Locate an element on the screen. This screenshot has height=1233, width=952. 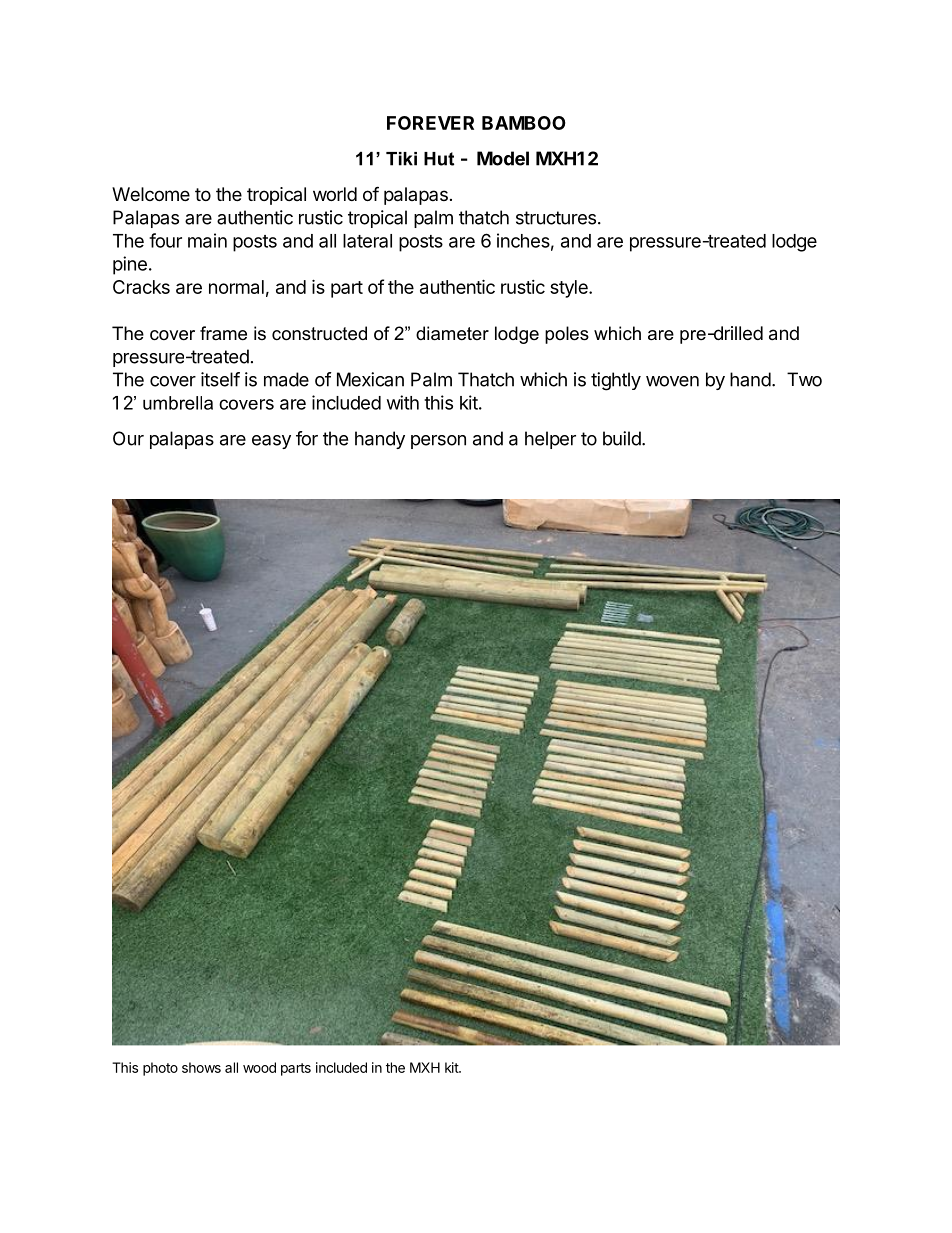
structures is located at coordinates (556, 218).
